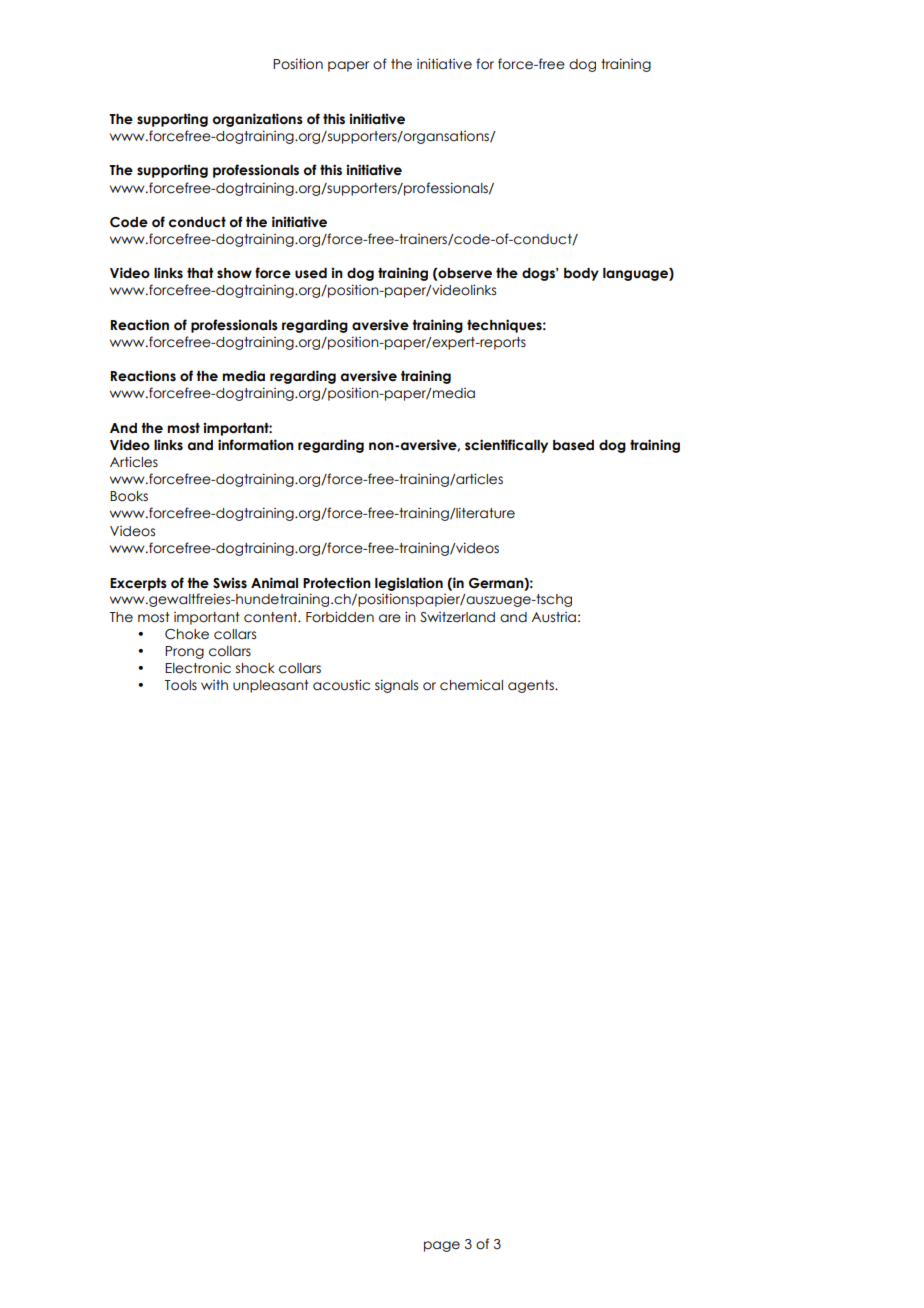  I want to click on chemical, so click(471, 685).
